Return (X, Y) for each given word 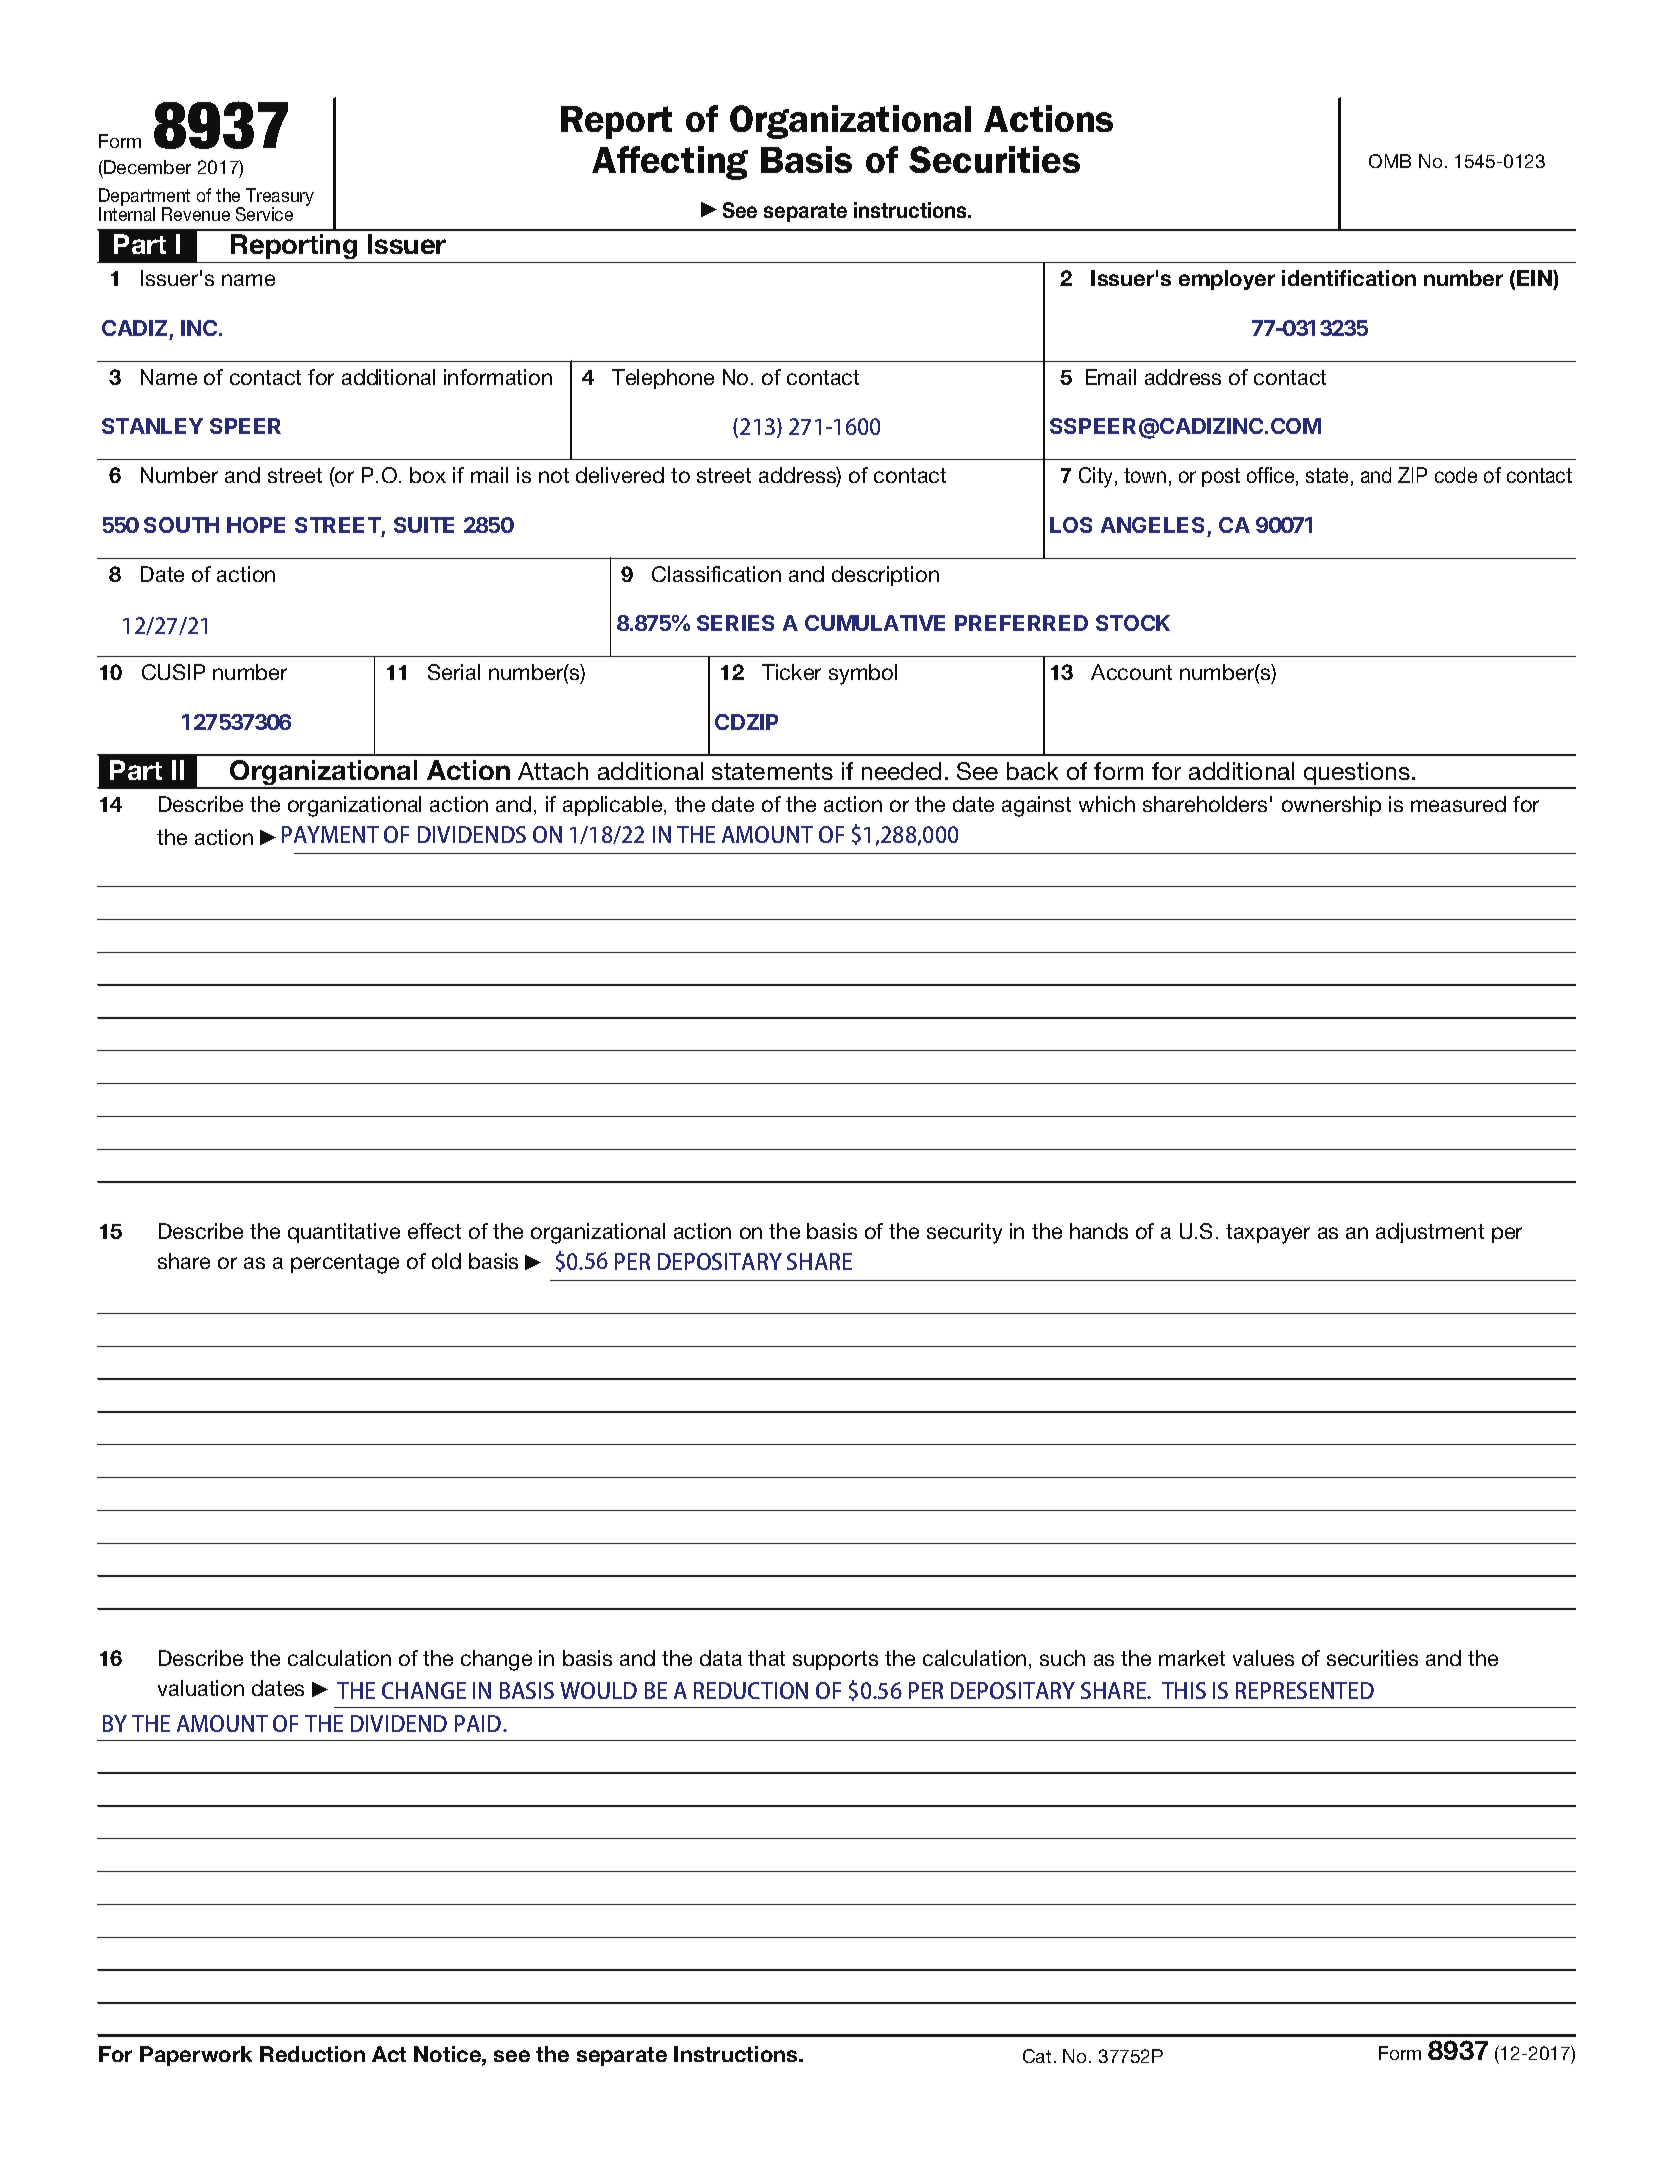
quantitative (344, 1233)
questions (1357, 775)
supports (835, 1660)
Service (264, 214)
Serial (454, 672)
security (964, 1233)
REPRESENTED (1305, 1690)
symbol (863, 674)
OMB (1390, 161)
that (766, 1658)
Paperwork (196, 2056)
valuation (201, 1688)
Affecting (670, 163)
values (1263, 1658)
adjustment (1430, 1233)
